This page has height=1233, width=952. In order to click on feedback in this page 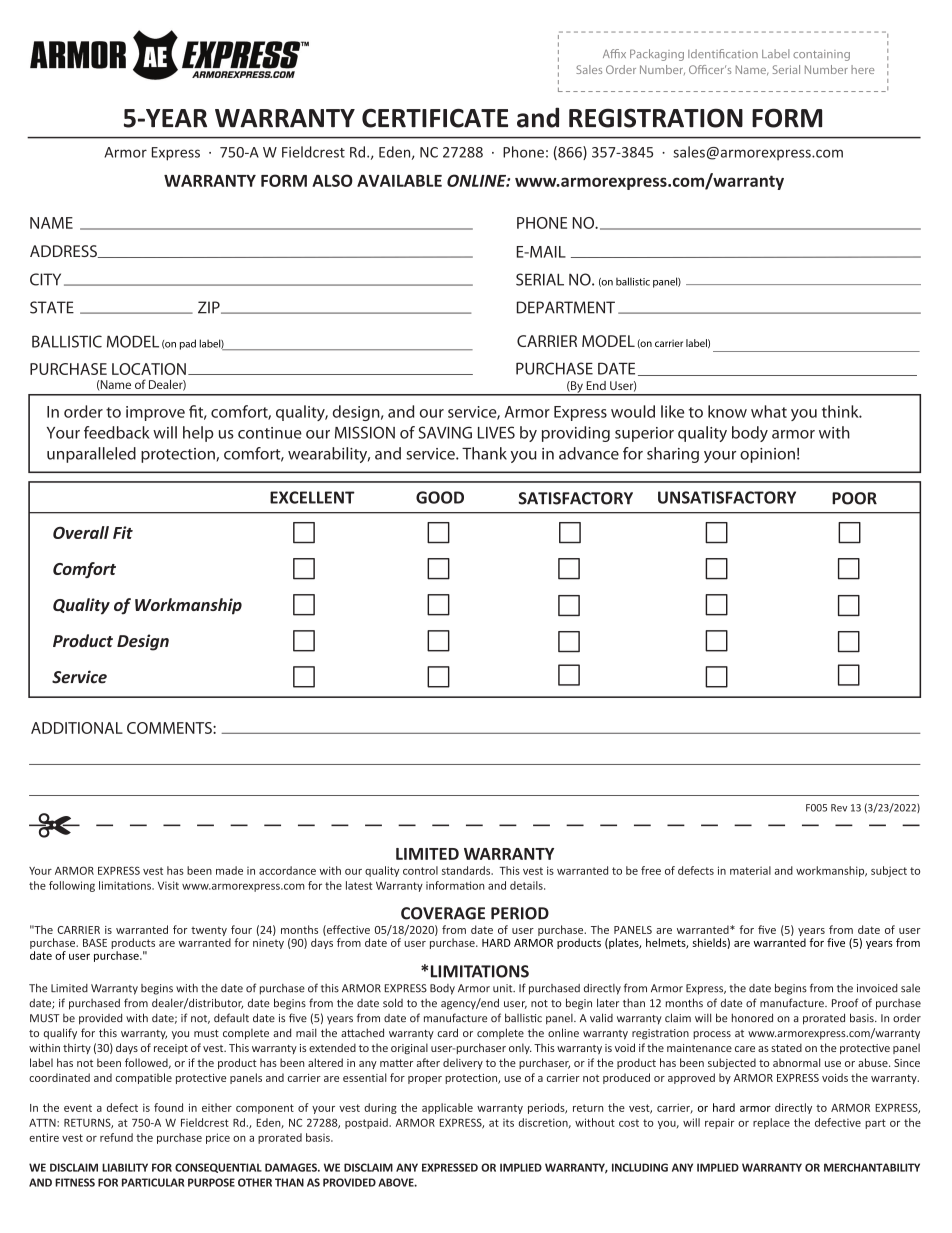, I will do `click(117, 432)`.
